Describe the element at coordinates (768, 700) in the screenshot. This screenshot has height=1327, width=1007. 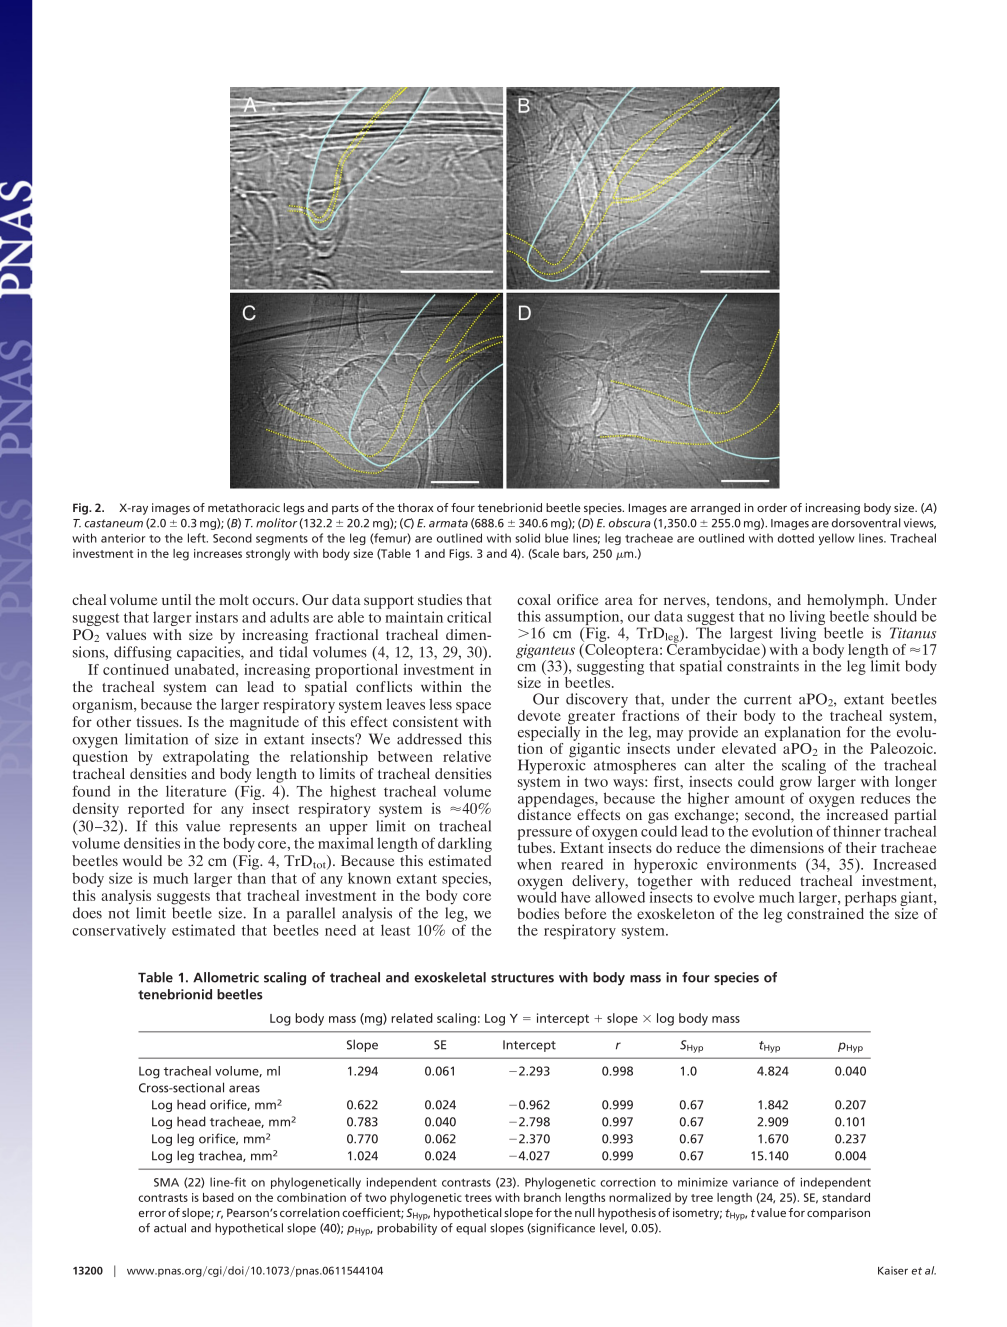
I see `current` at that location.
